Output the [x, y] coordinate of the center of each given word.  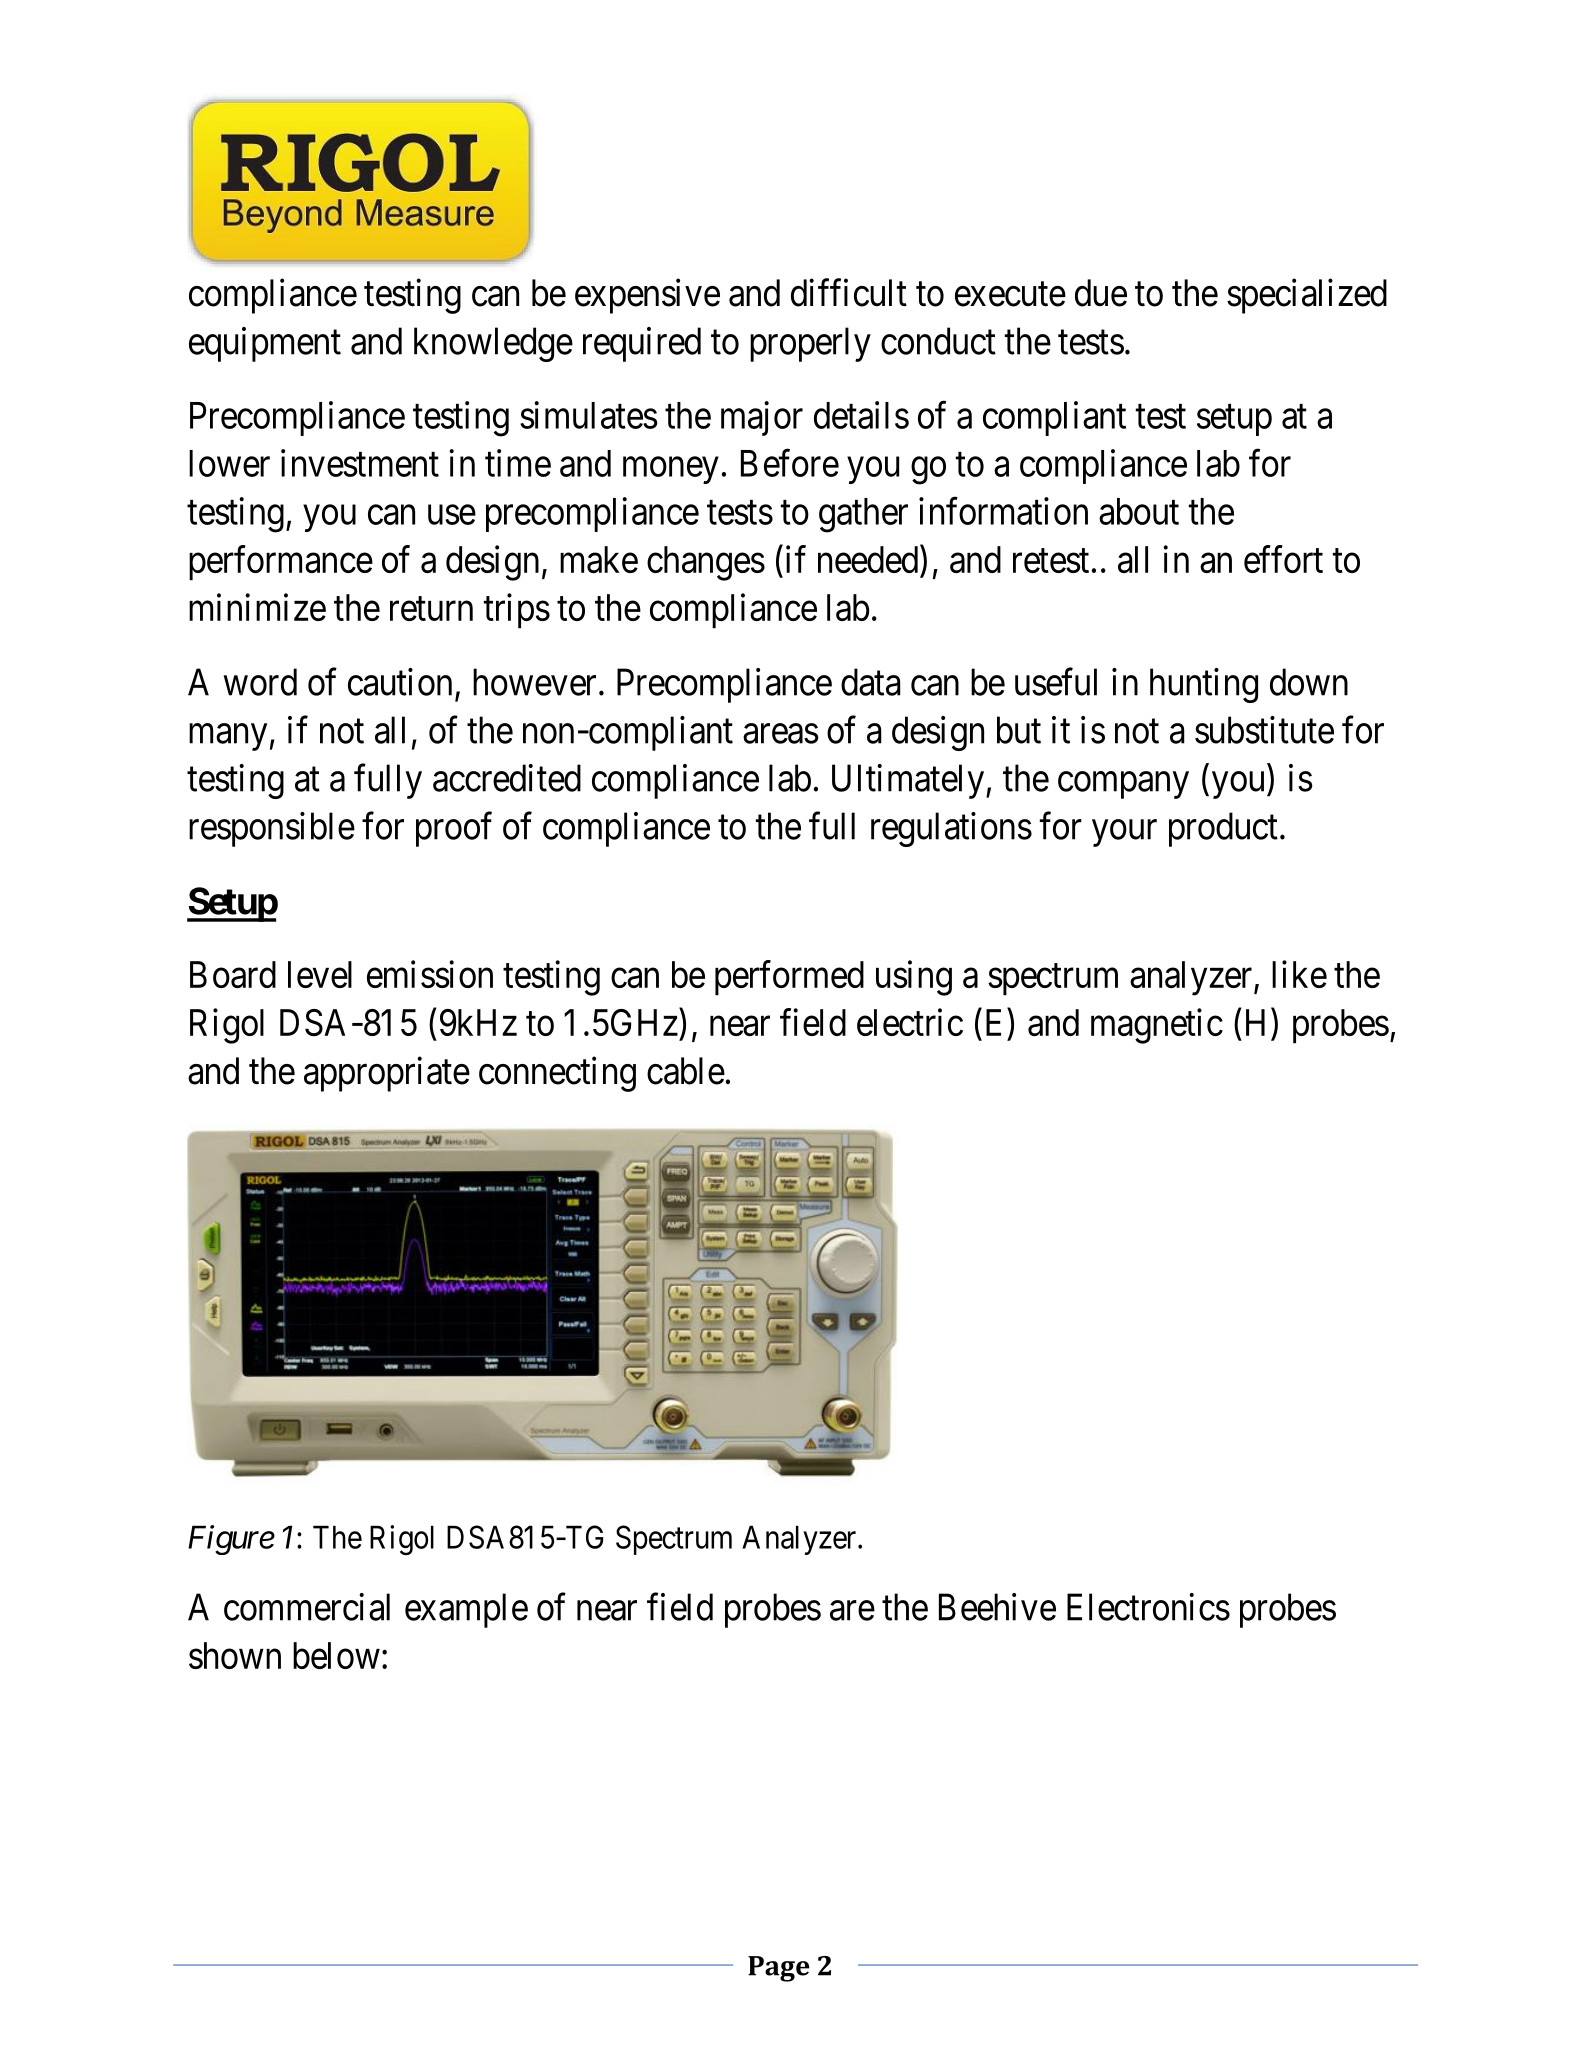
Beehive [997, 1607]
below [336, 1655]
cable [686, 1071]
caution [400, 682]
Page [779, 1969]
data [871, 682]
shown [235, 1655]
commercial [307, 1607]
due [1101, 293]
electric [910, 1022]
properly [810, 344]
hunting [1204, 685]
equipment [265, 344]
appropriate [387, 1074]
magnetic [1157, 1026]
